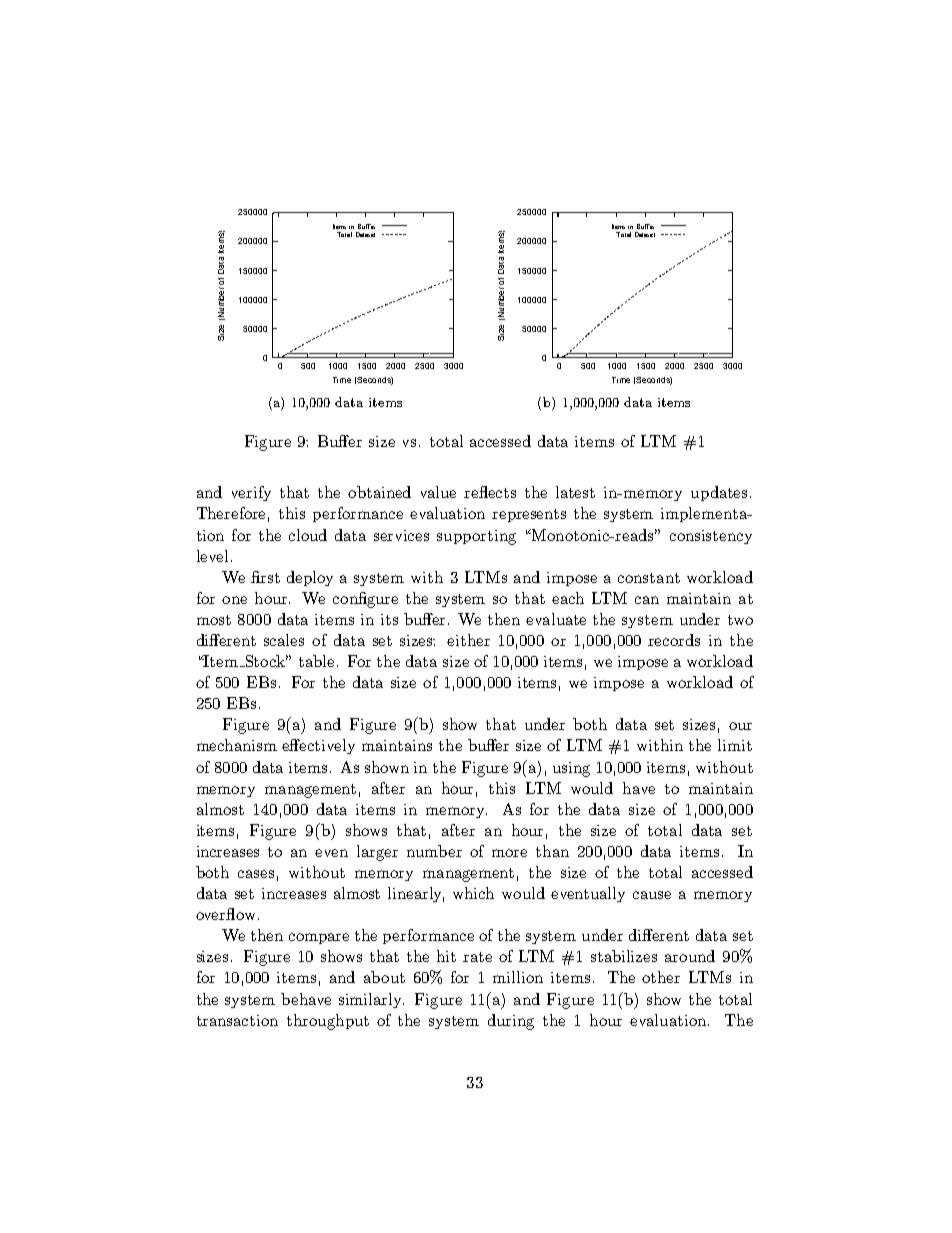  Describe the element at coordinates (251, 493) in the screenshot. I see `verify` at that location.
